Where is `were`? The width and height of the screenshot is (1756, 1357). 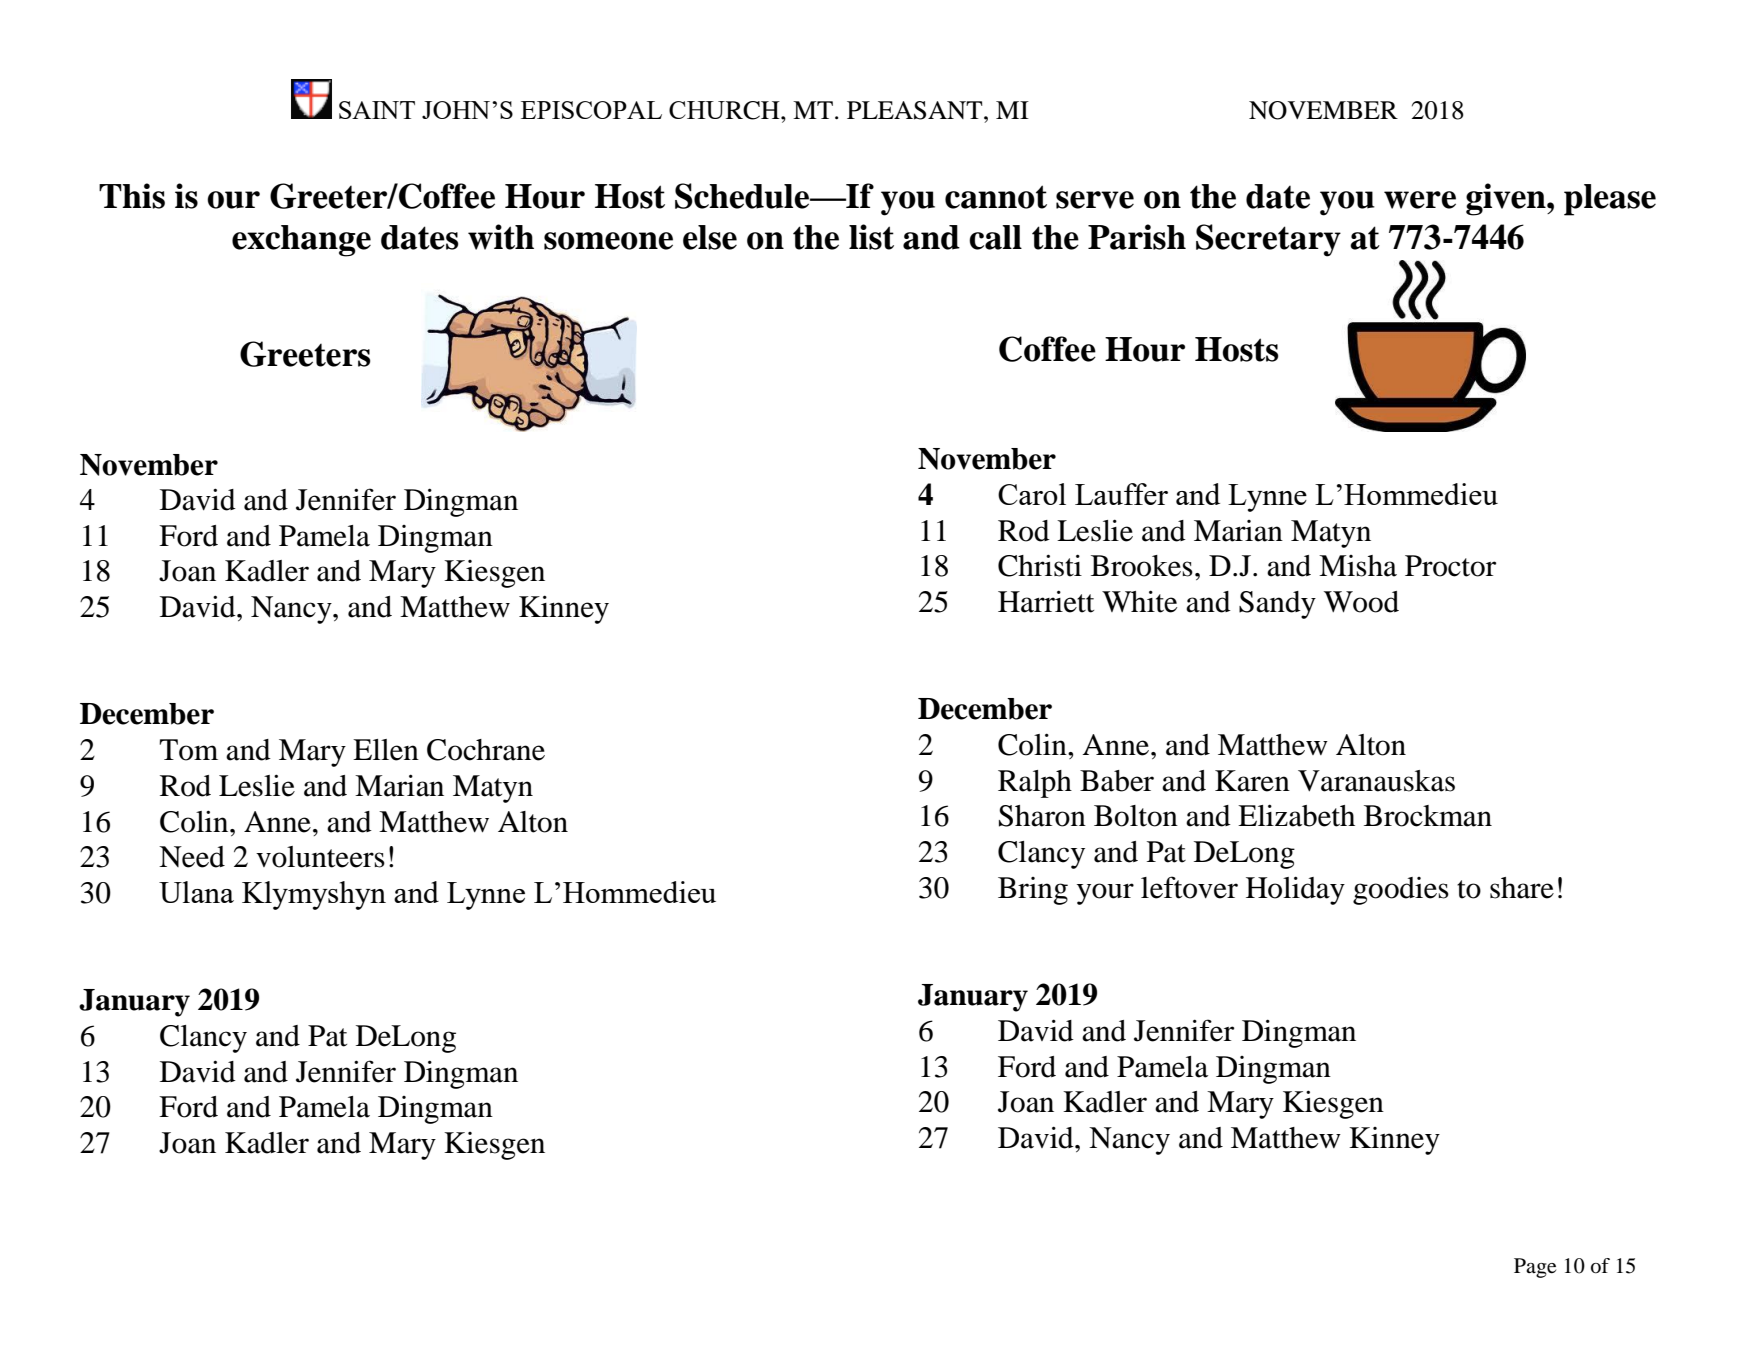
were is located at coordinates (1420, 200).
